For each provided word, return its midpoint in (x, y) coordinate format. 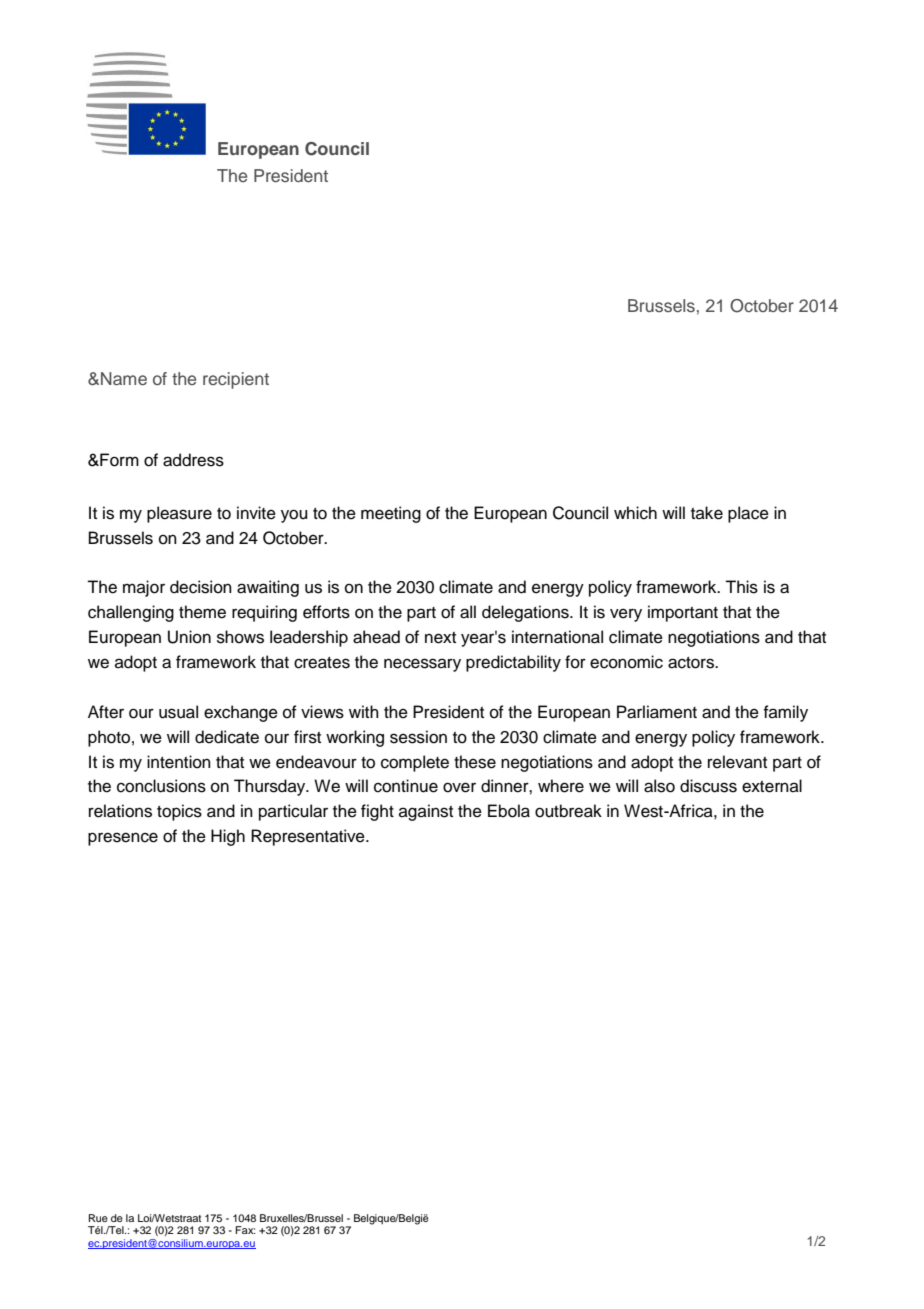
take (707, 513)
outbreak (568, 811)
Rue (98, 1218)
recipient (236, 380)
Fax (246, 1230)
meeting (391, 514)
